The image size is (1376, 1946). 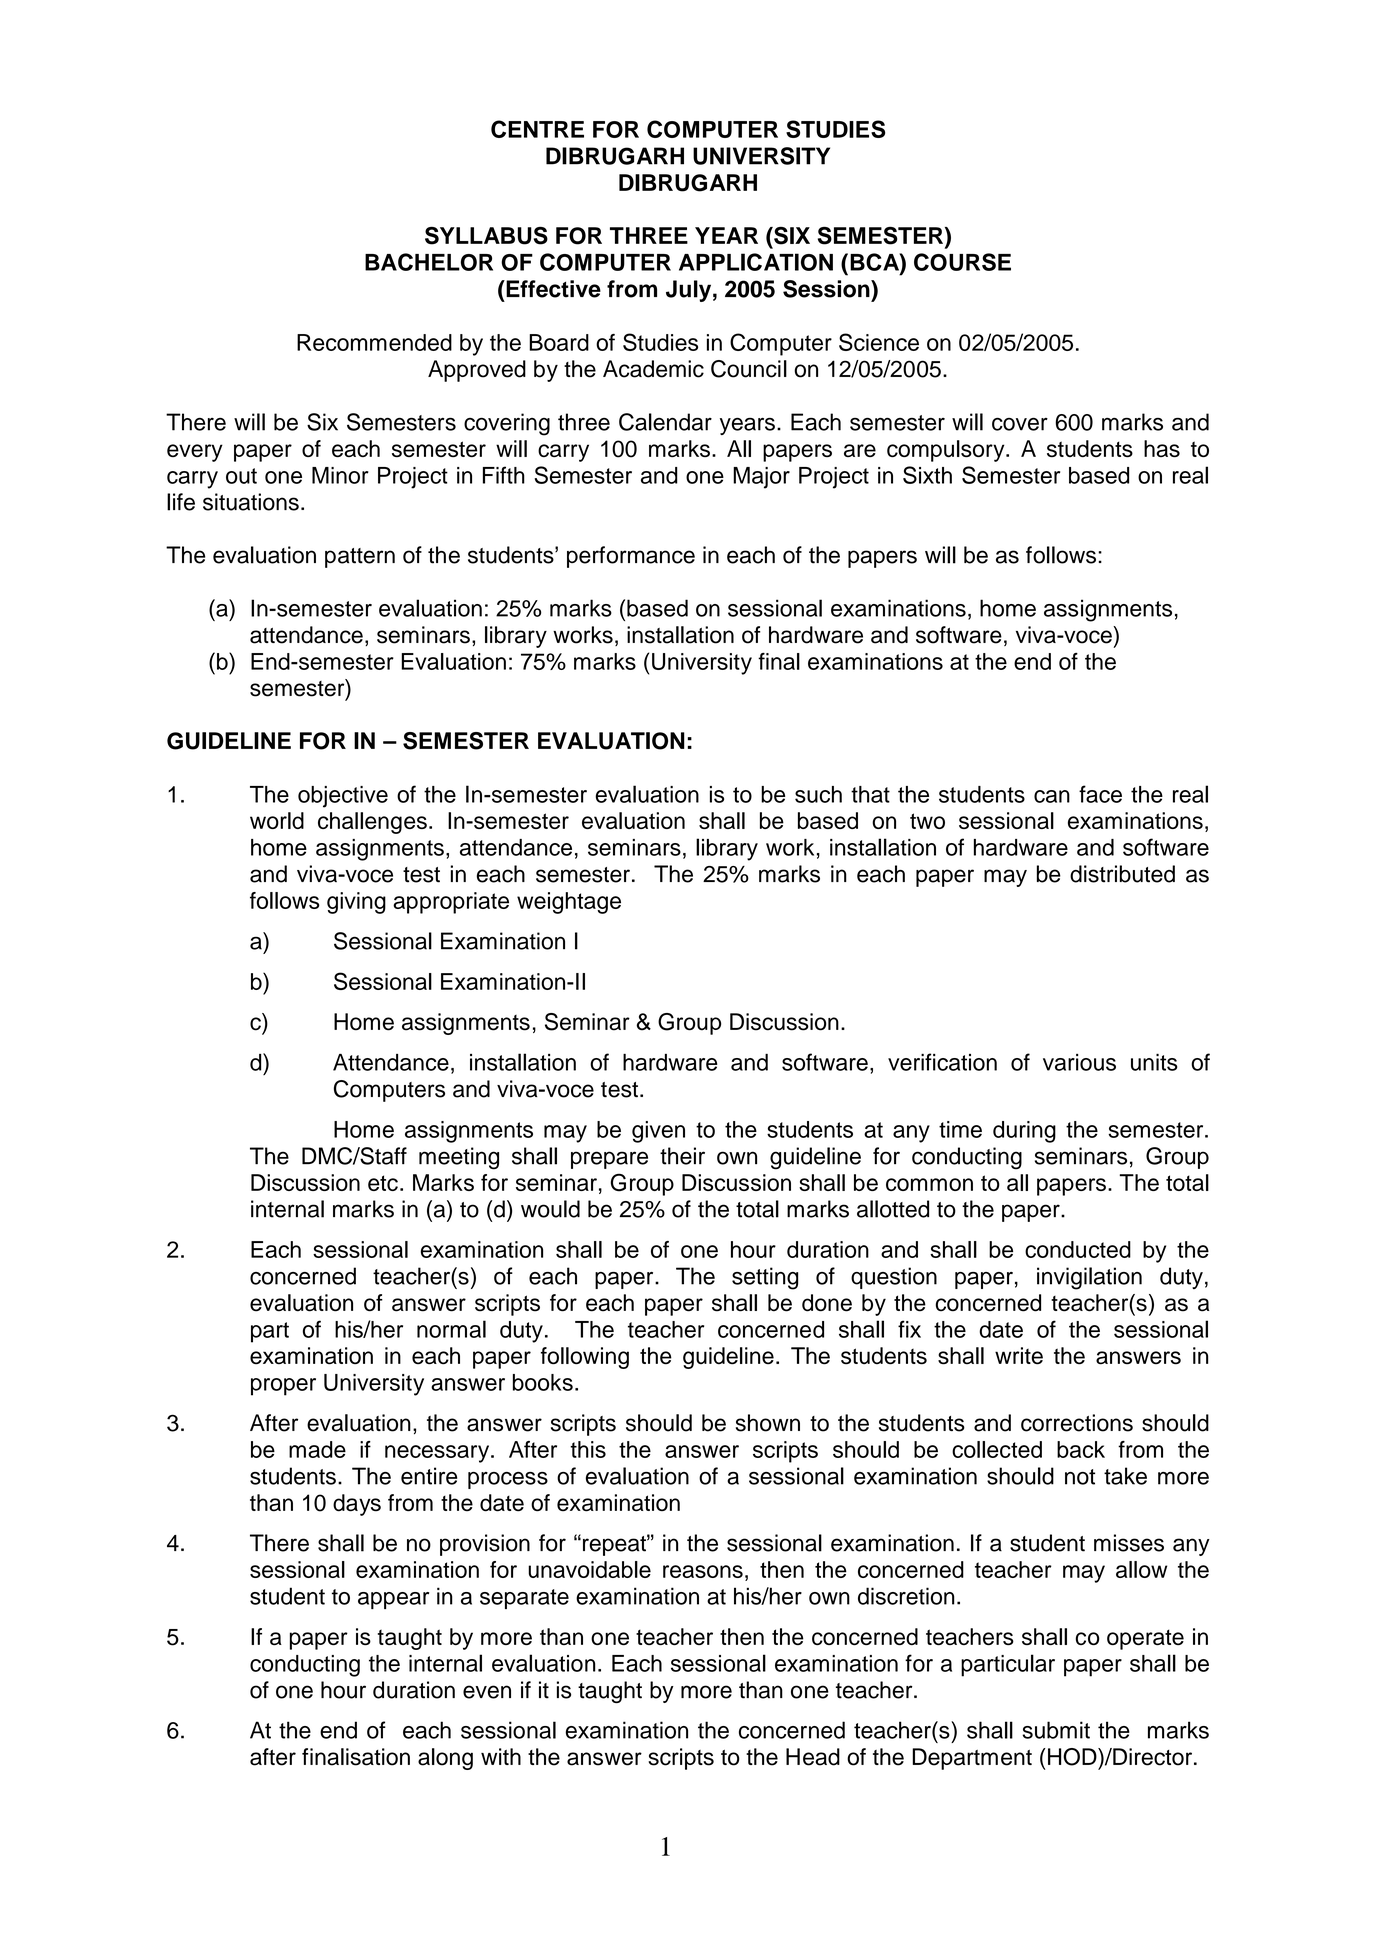 What do you see at coordinates (962, 262) in the screenshot?
I see `COURSE` at bounding box center [962, 262].
